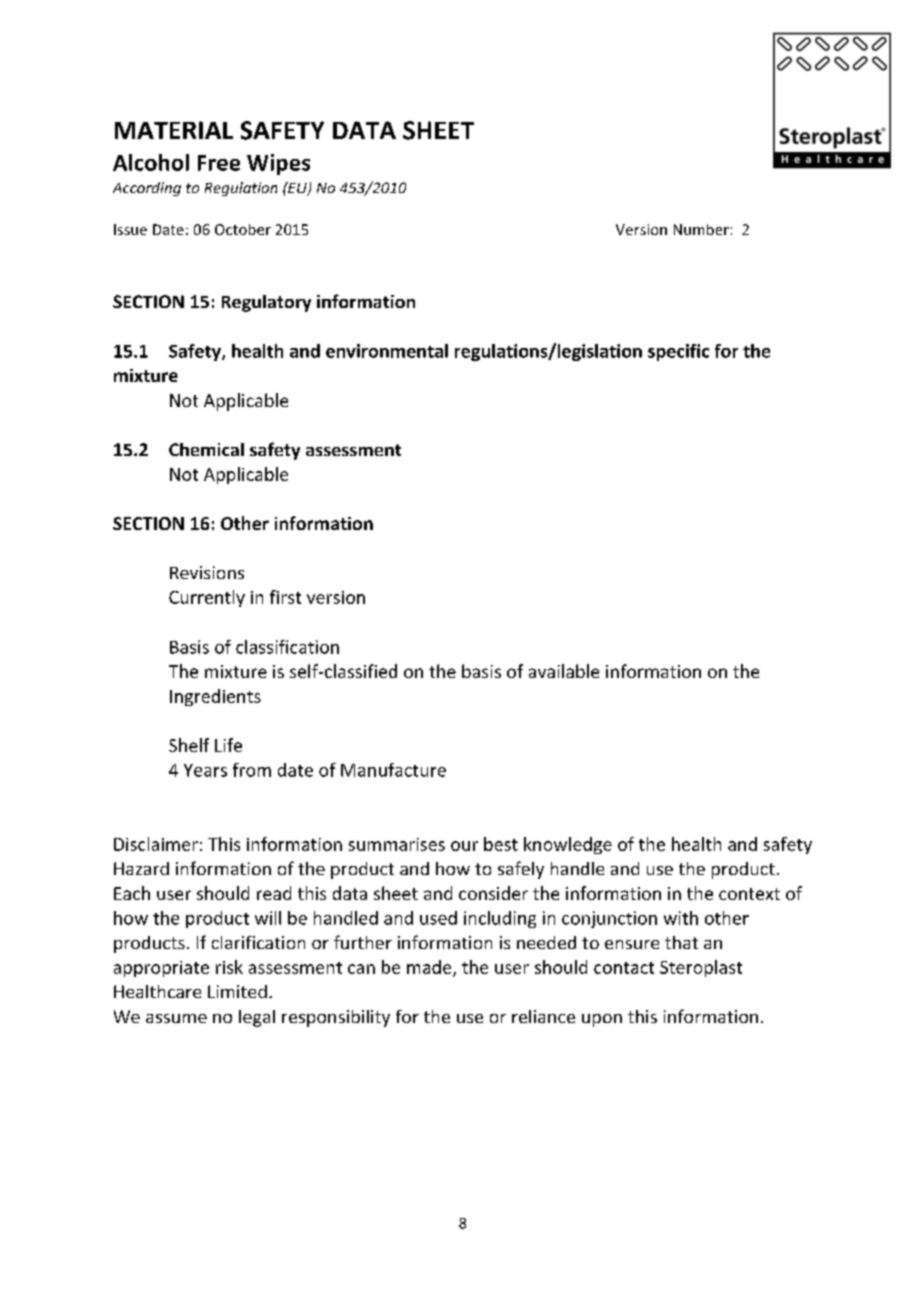  Describe the element at coordinates (564, 671) in the page. I see `available` at that location.
